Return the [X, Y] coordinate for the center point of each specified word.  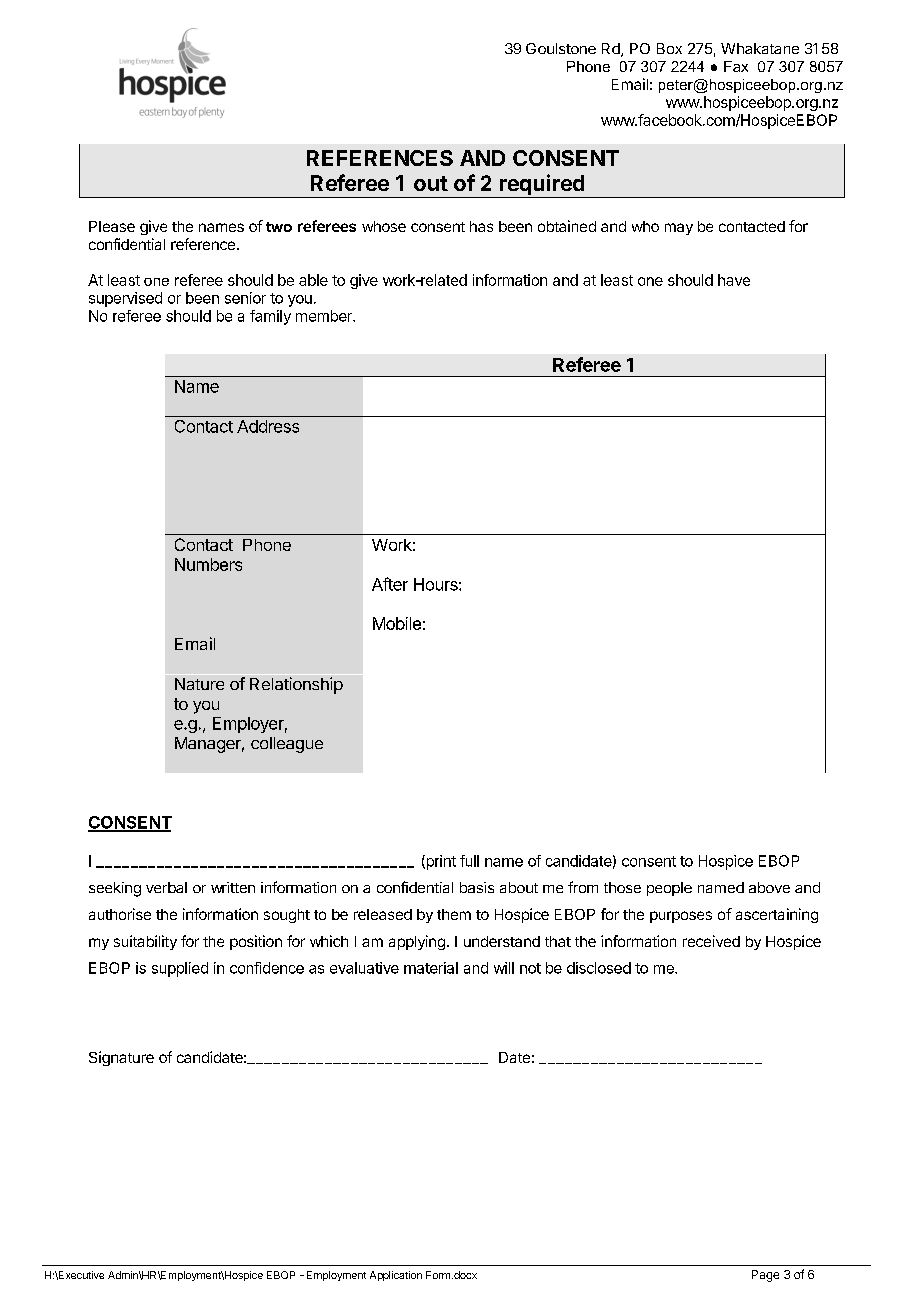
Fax [736, 66]
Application [396, 1276]
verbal [166, 887]
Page [765, 1276]
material [431, 968]
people [669, 889]
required [542, 186]
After [390, 584]
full [469, 861]
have [734, 280]
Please [112, 226]
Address [268, 426]
